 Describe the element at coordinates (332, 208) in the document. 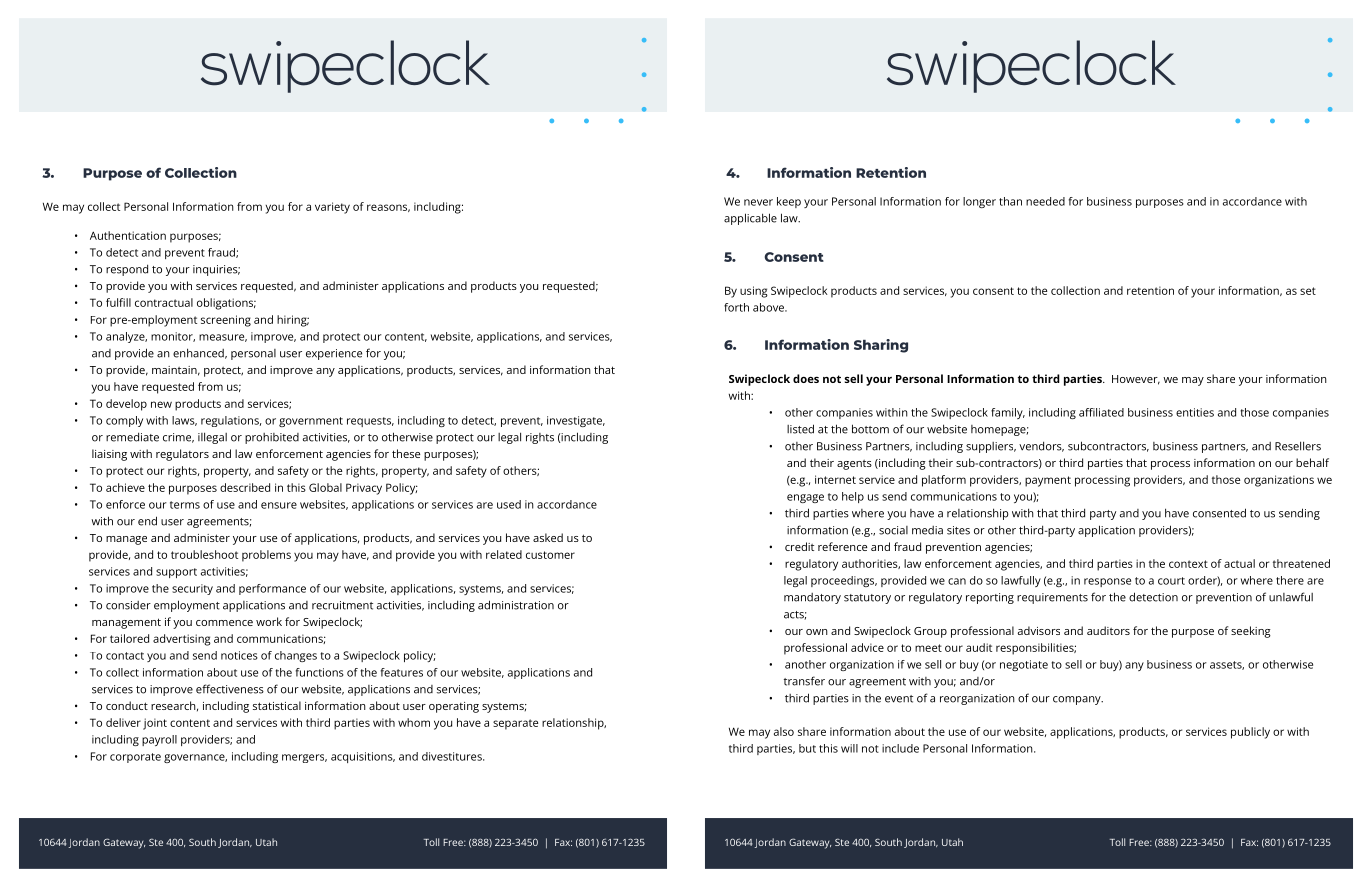

I see `variety` at that location.
